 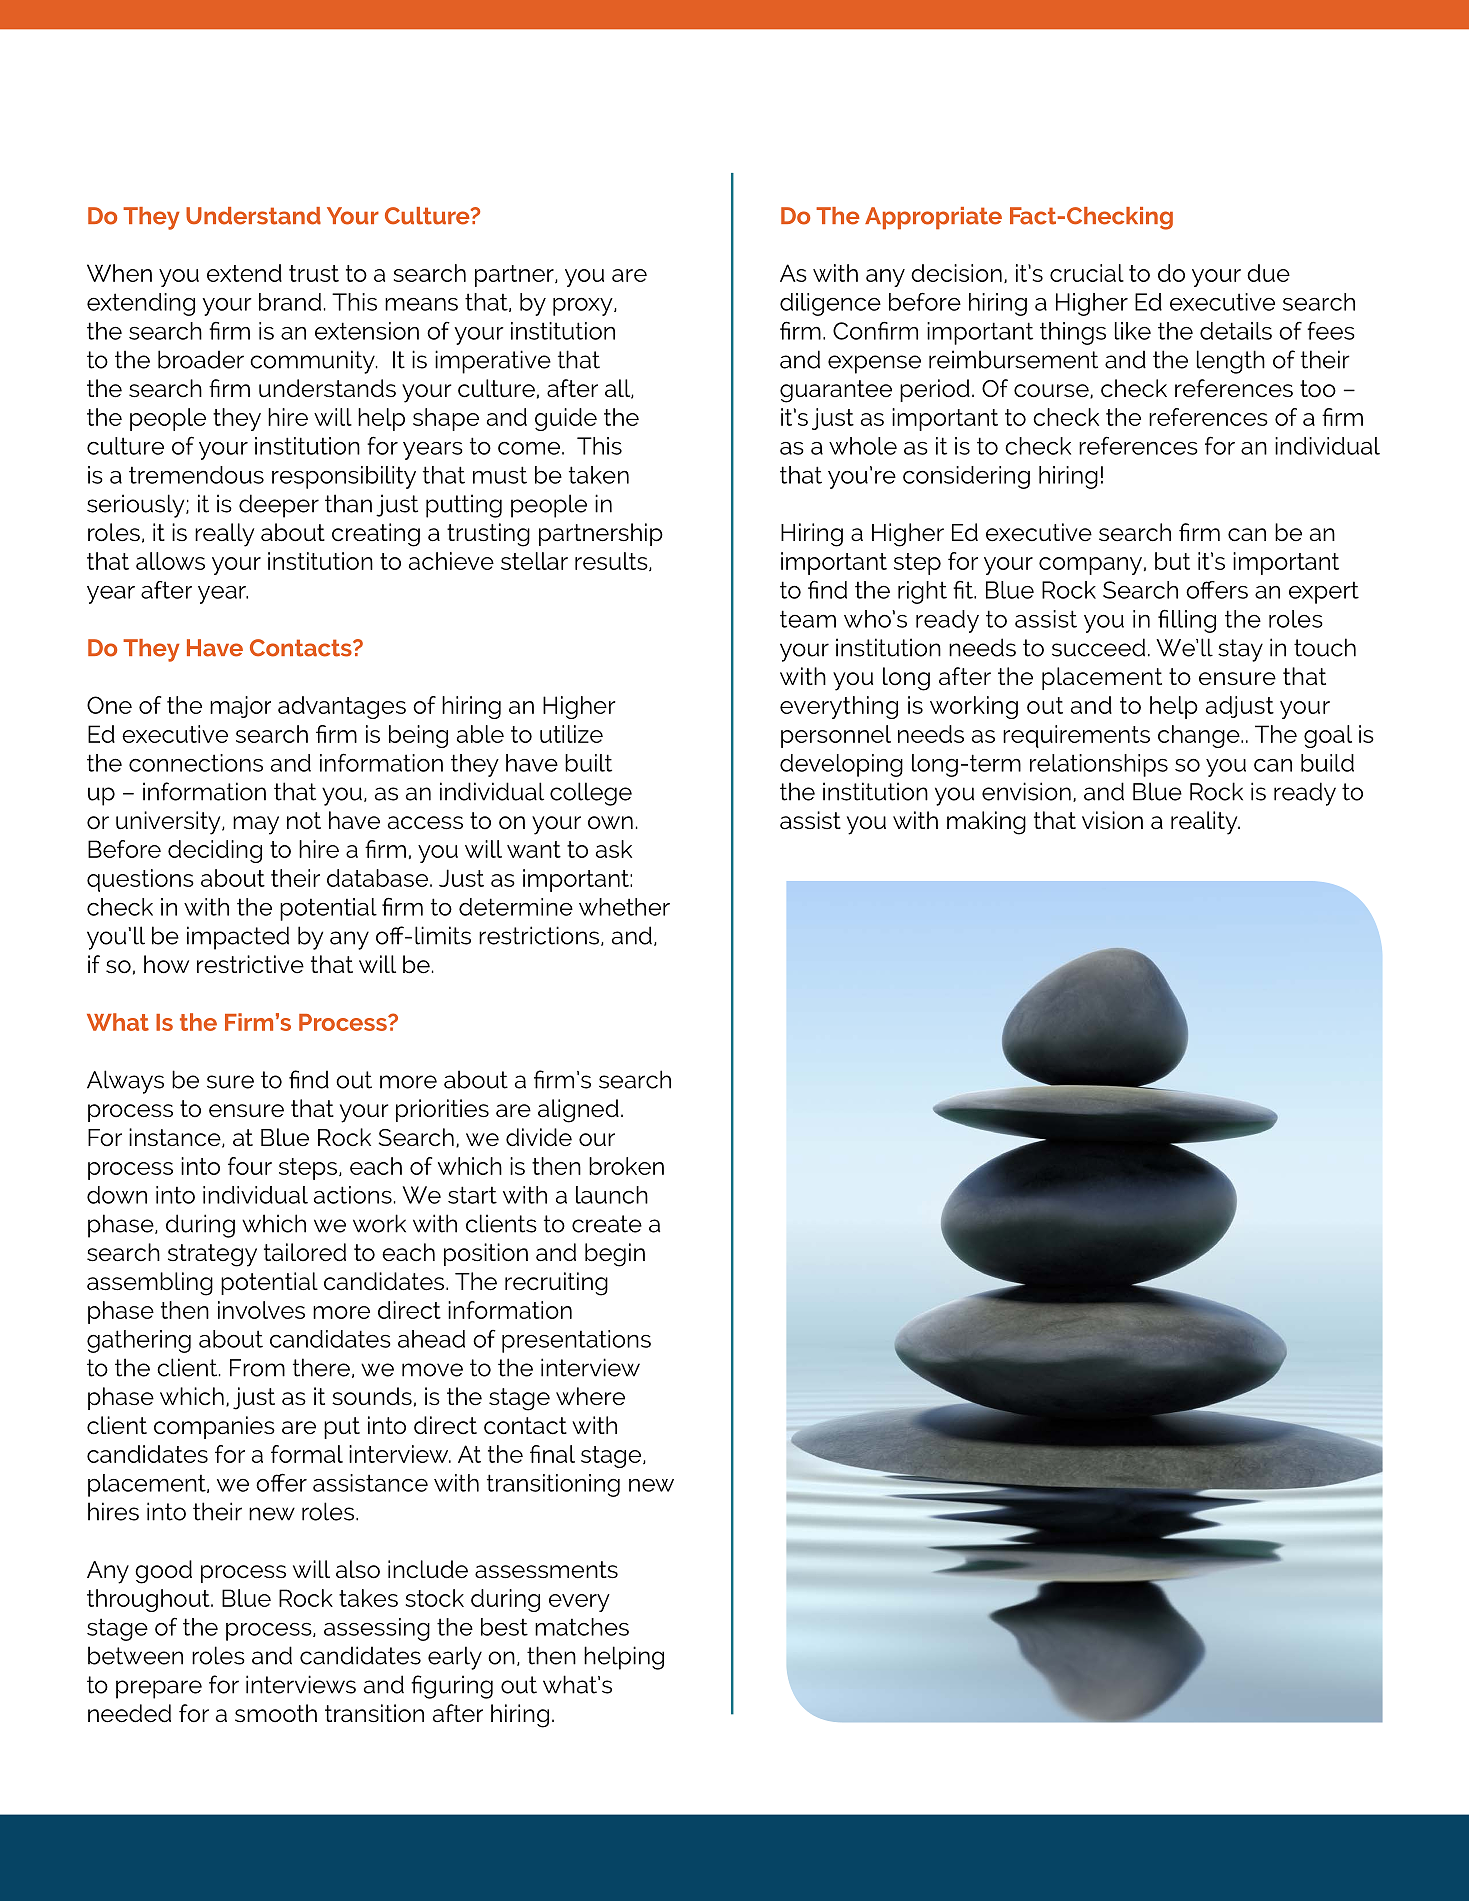 I want to click on where, so click(x=590, y=1396).
